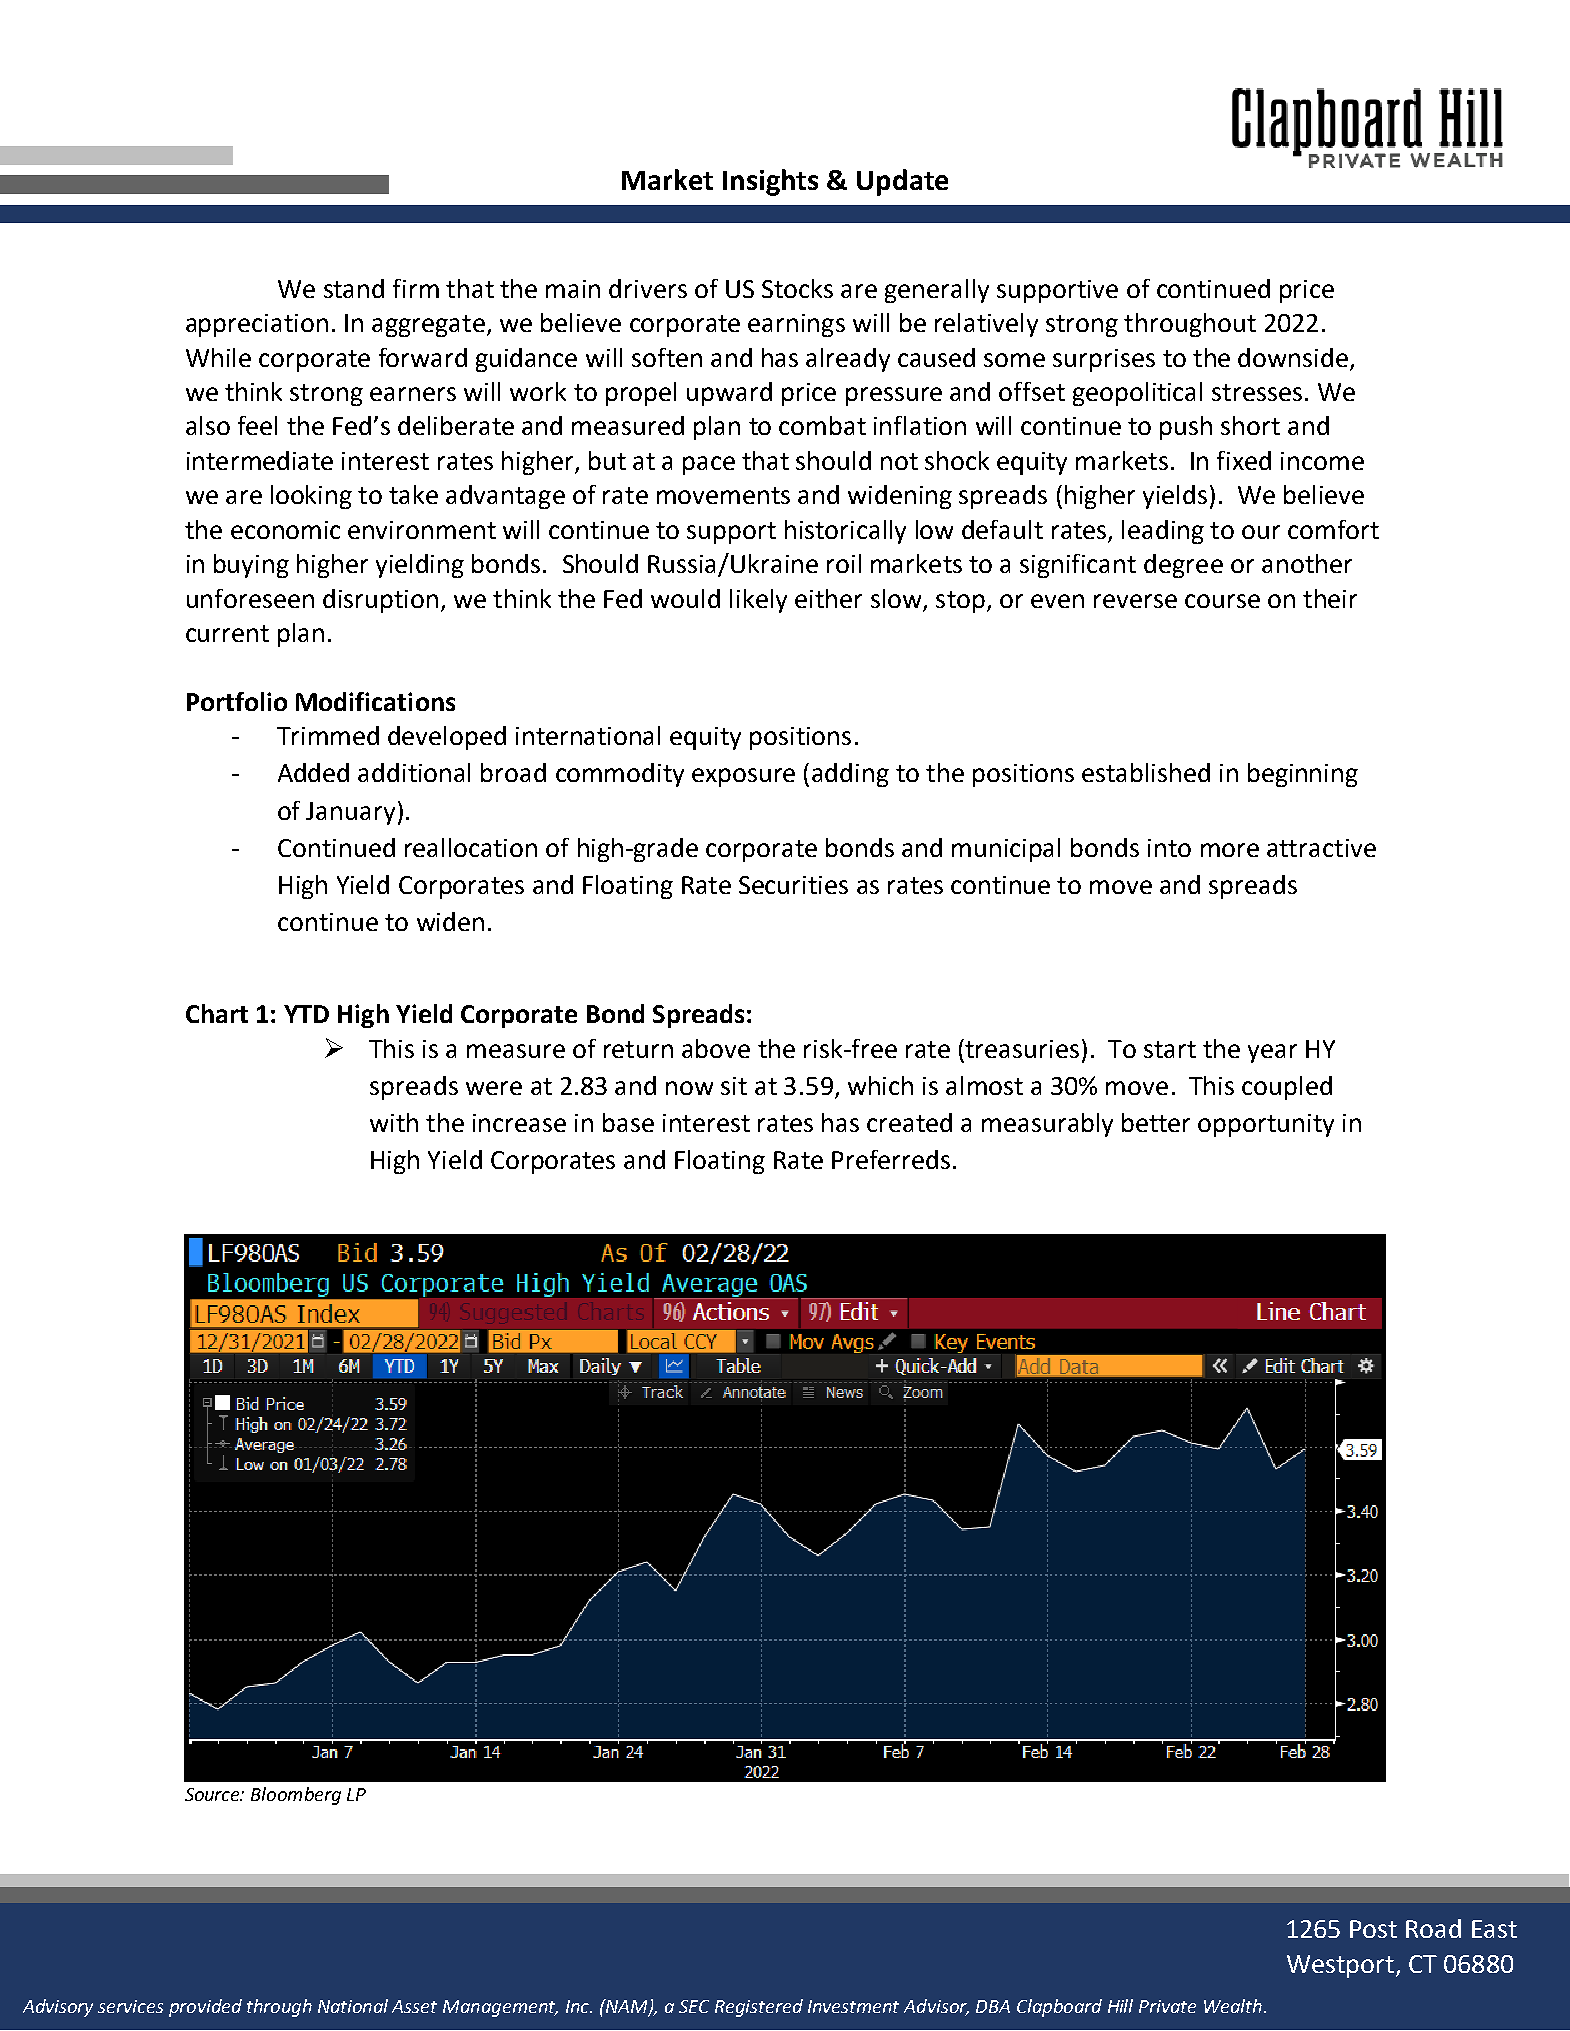  I want to click on stand, so click(354, 288).
